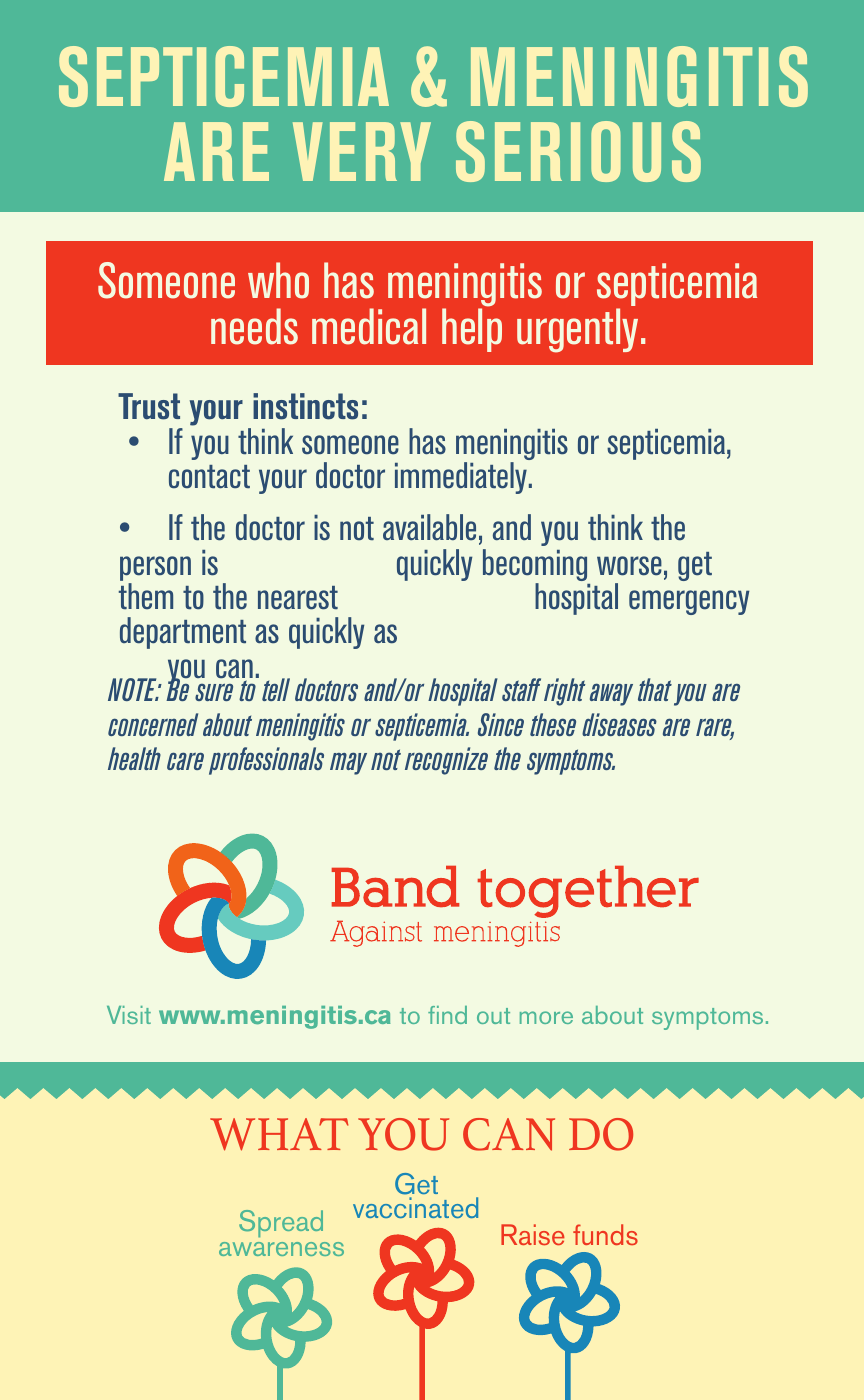 This screenshot has height=1400, width=864. I want to click on worse, so click(629, 566).
